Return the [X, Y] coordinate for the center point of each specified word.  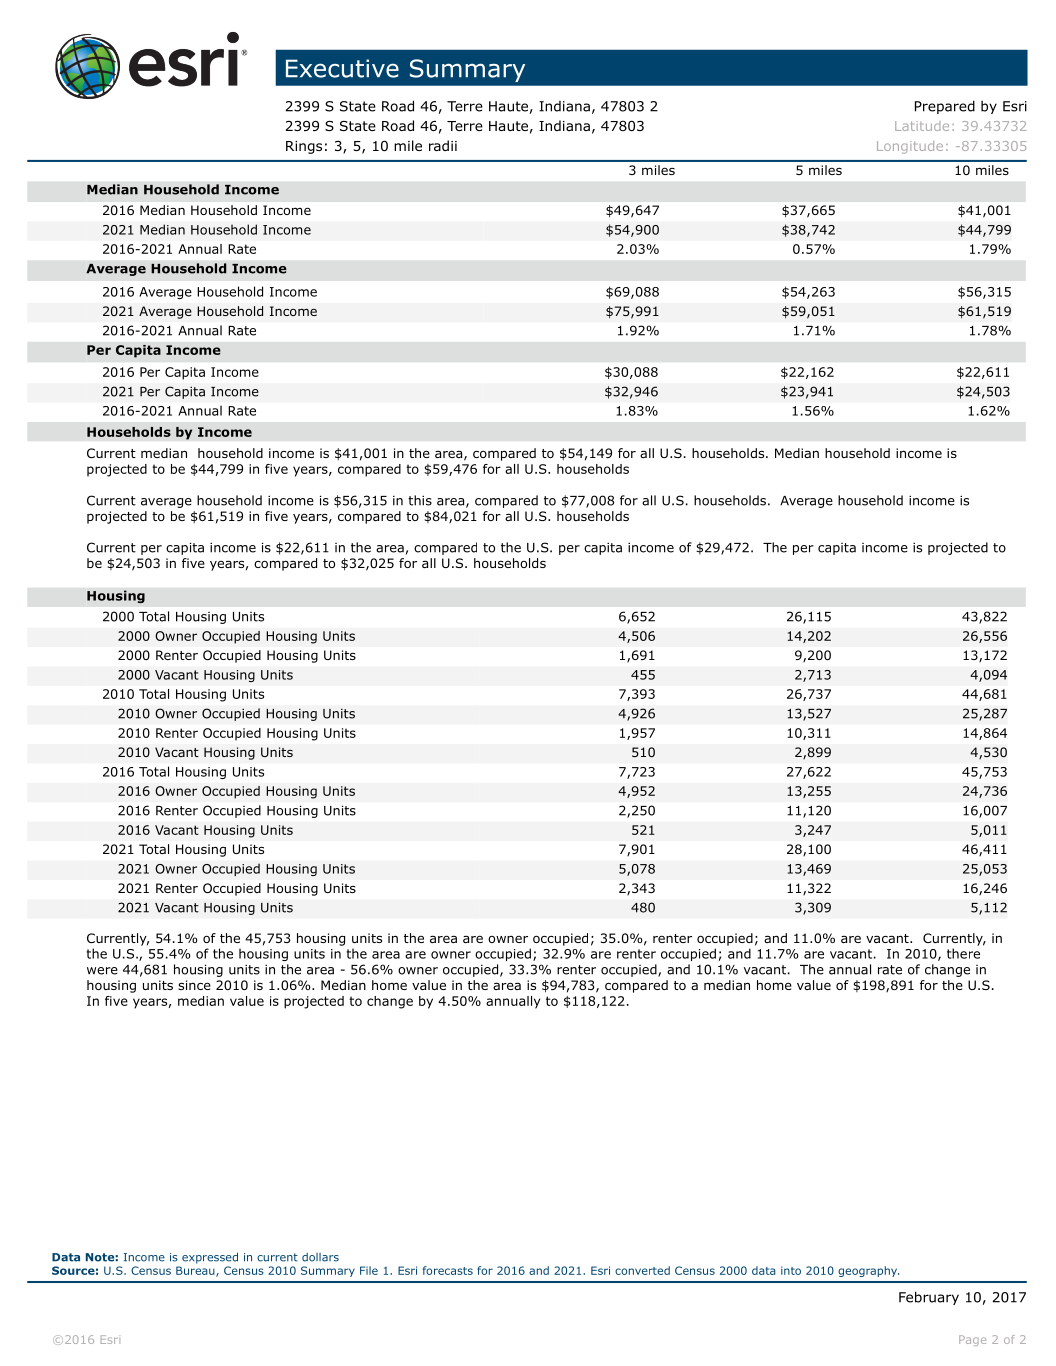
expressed [210, 1258]
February [929, 1298]
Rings [304, 147]
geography [868, 1271]
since [194, 985]
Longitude [910, 147]
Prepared [945, 107]
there [963, 953]
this [420, 500]
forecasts [448, 1270]
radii [443, 145]
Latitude [922, 126]
